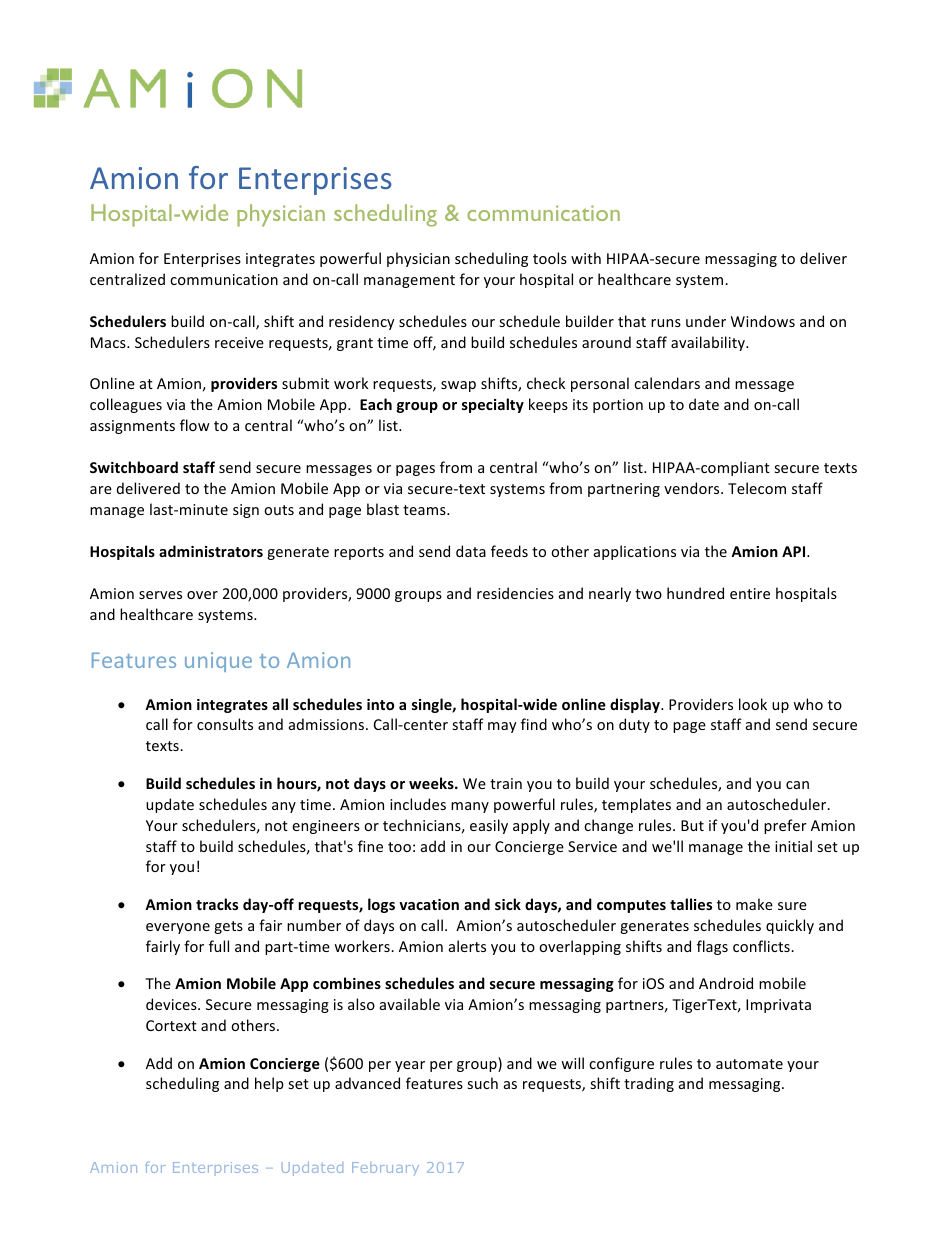 The image size is (952, 1233). What do you see at coordinates (550, 258) in the screenshot?
I see `tools` at bounding box center [550, 258].
